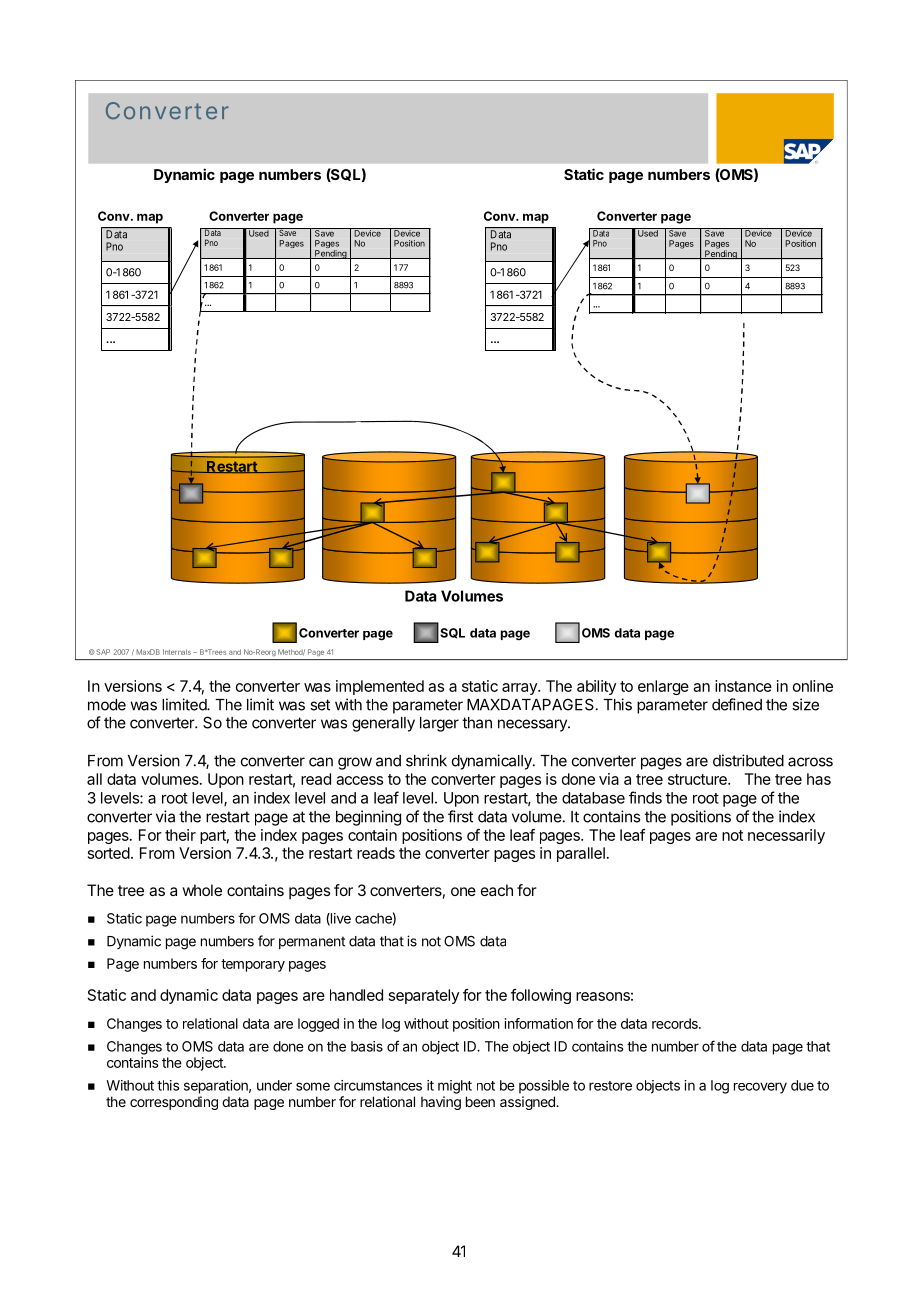 The width and height of the page is (924, 1308). I want to click on whole, so click(202, 890).
